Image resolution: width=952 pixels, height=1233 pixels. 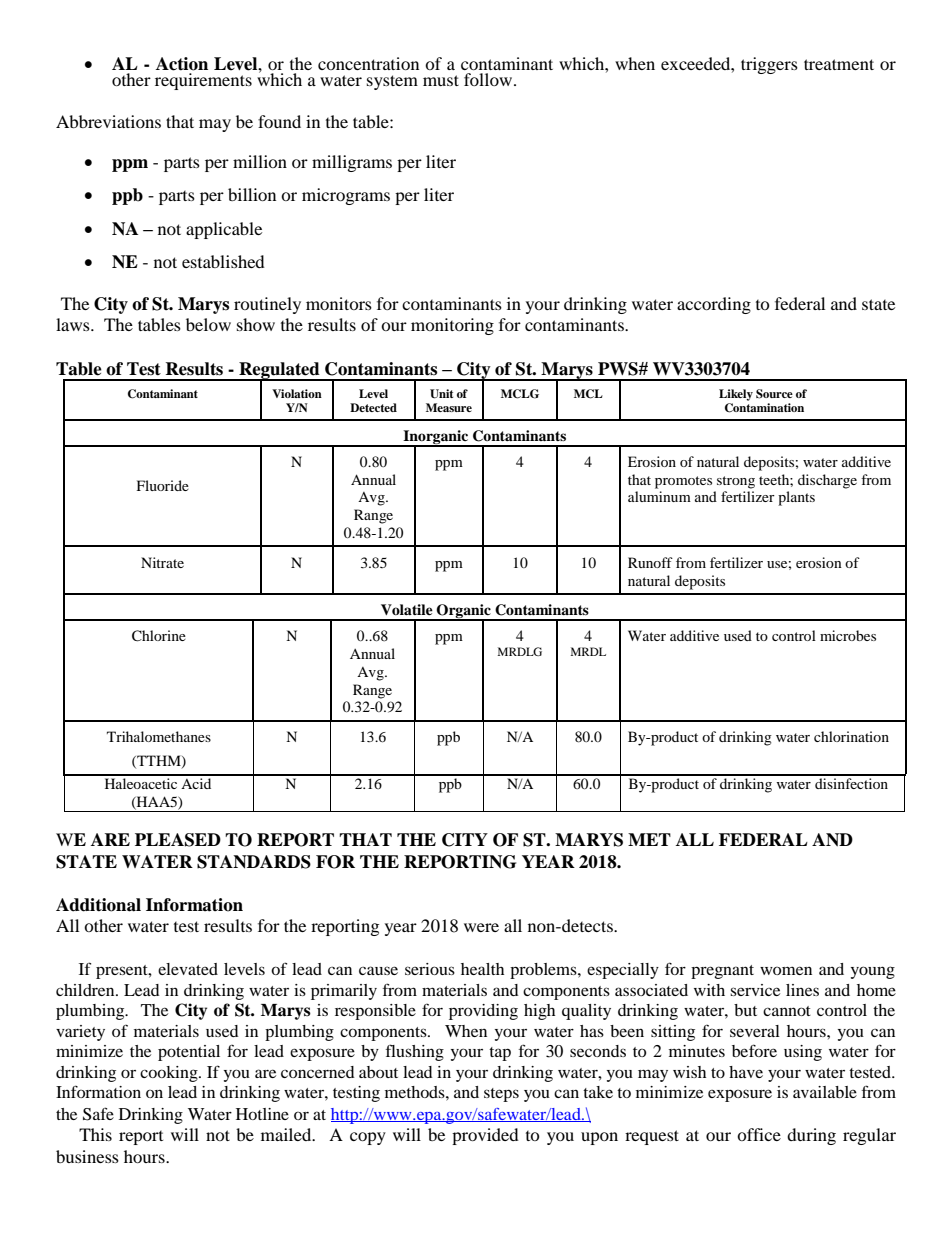 What do you see at coordinates (786, 970) in the page?
I see `women` at bounding box center [786, 970].
